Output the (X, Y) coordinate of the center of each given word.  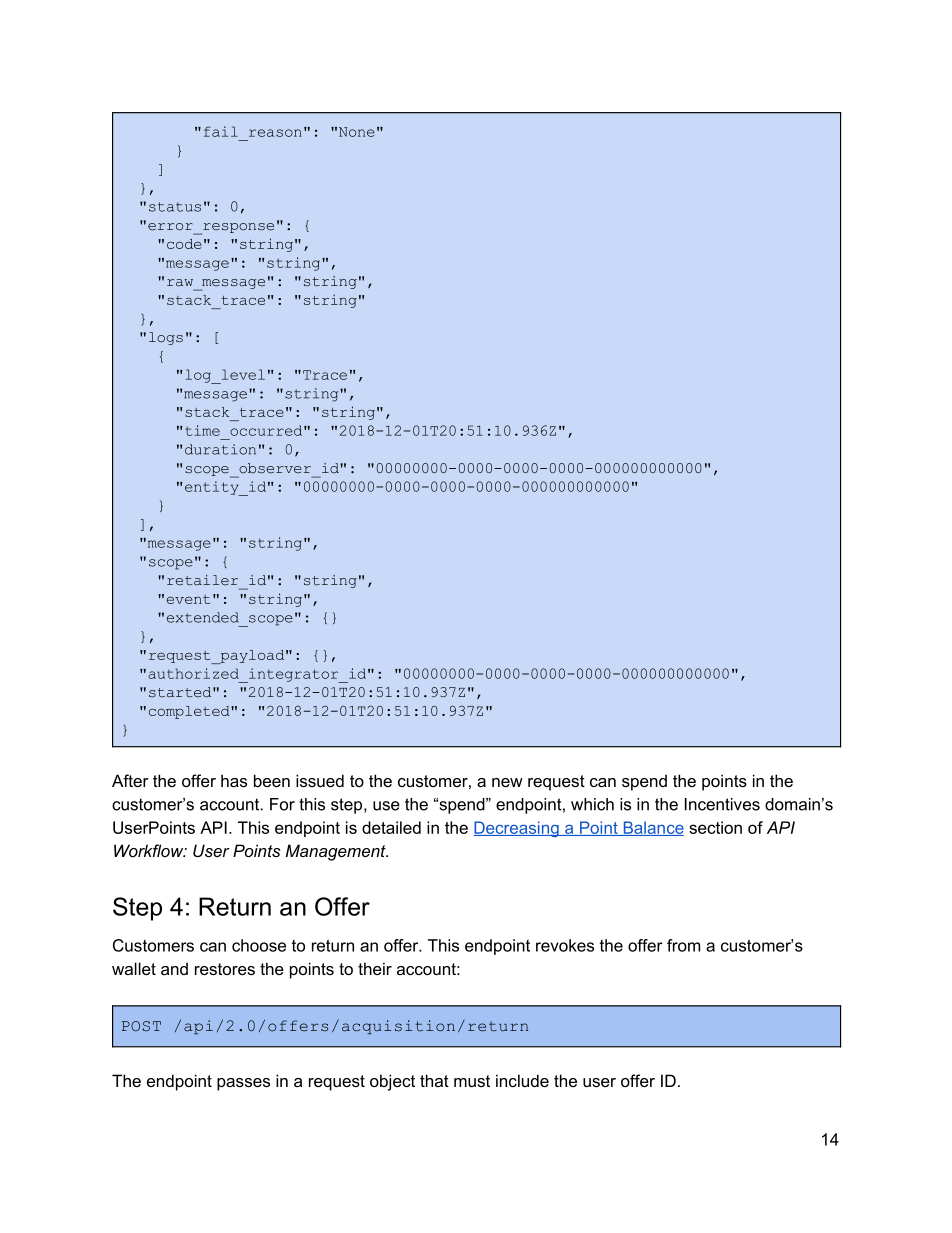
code (184, 244)
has (234, 780)
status (175, 207)
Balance (652, 828)
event (188, 599)
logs (166, 338)
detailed (391, 827)
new (507, 782)
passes (243, 1084)
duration (220, 449)
